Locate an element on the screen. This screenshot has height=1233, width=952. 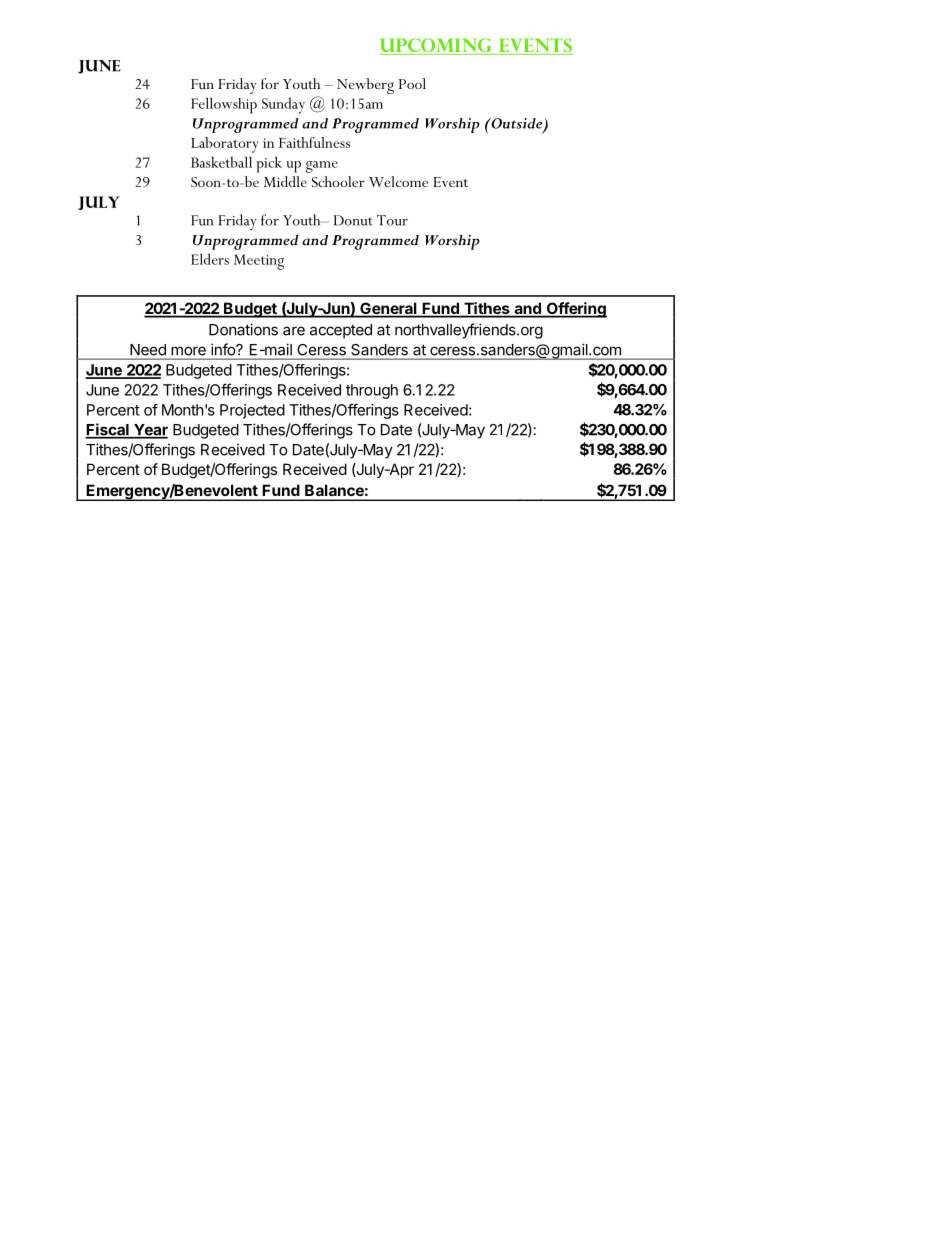
General is located at coordinates (388, 309).
